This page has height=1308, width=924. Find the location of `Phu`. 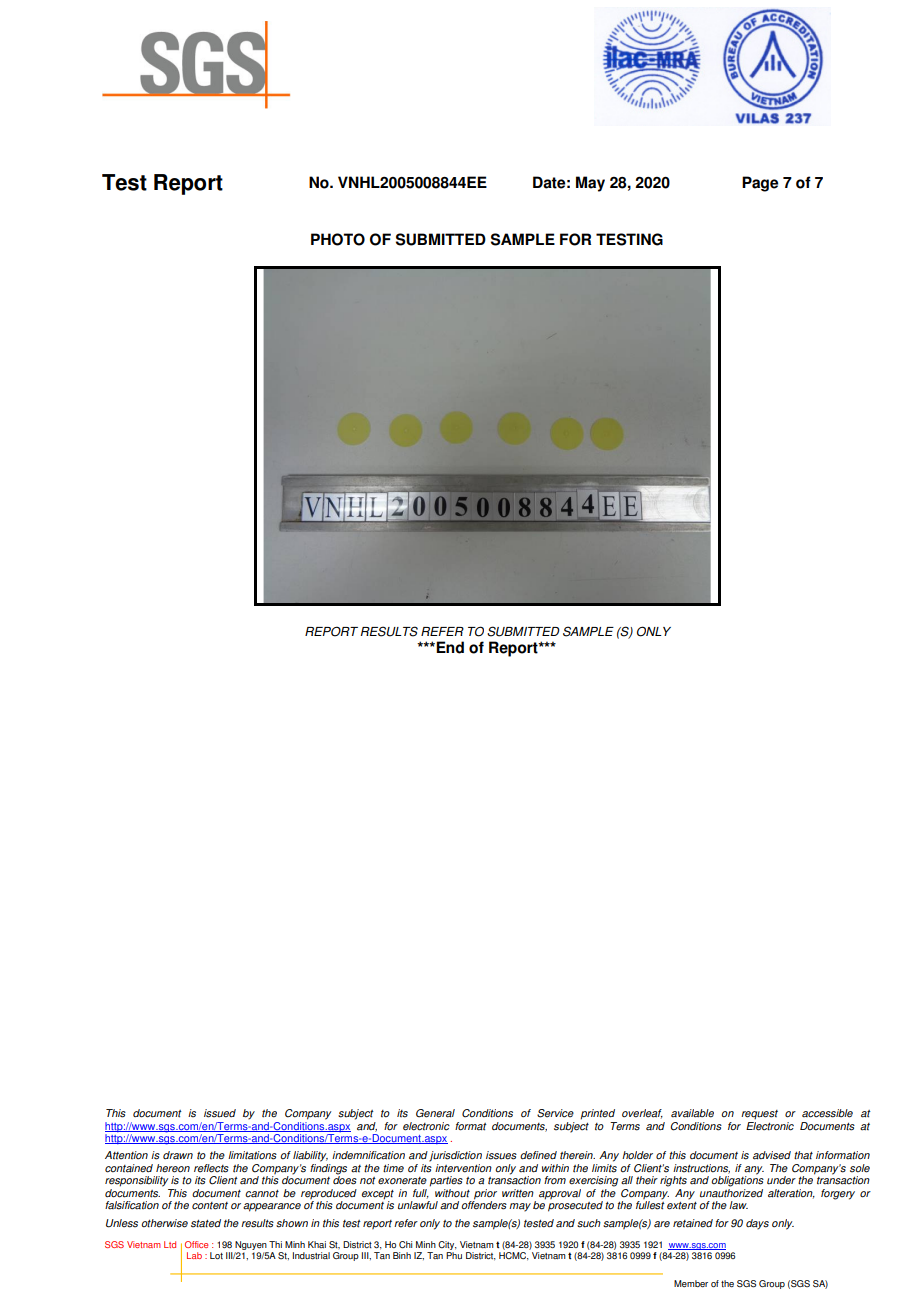

Phu is located at coordinates (454, 1255).
